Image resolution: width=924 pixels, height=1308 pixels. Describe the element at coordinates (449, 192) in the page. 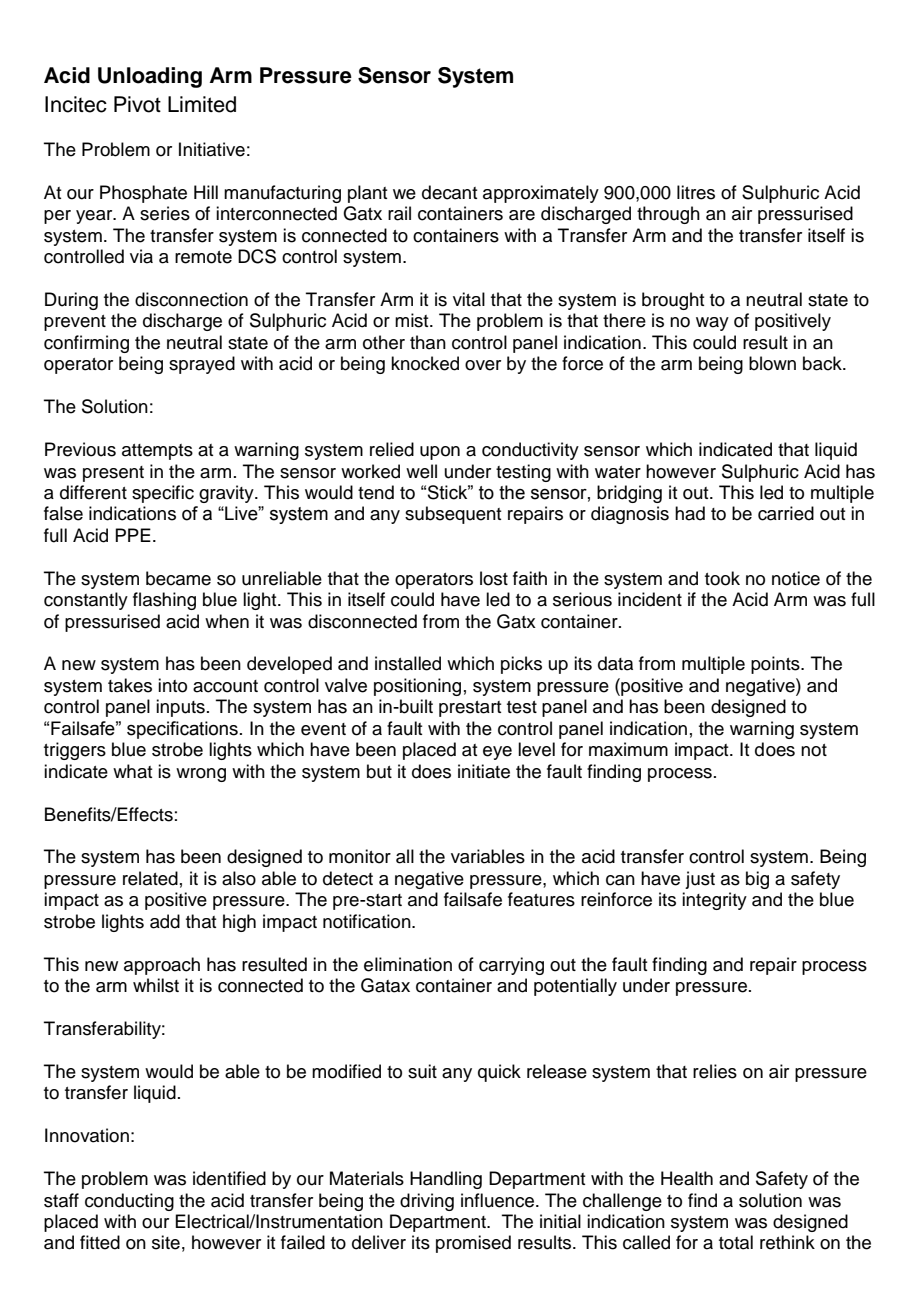

I see `decant` at that location.
